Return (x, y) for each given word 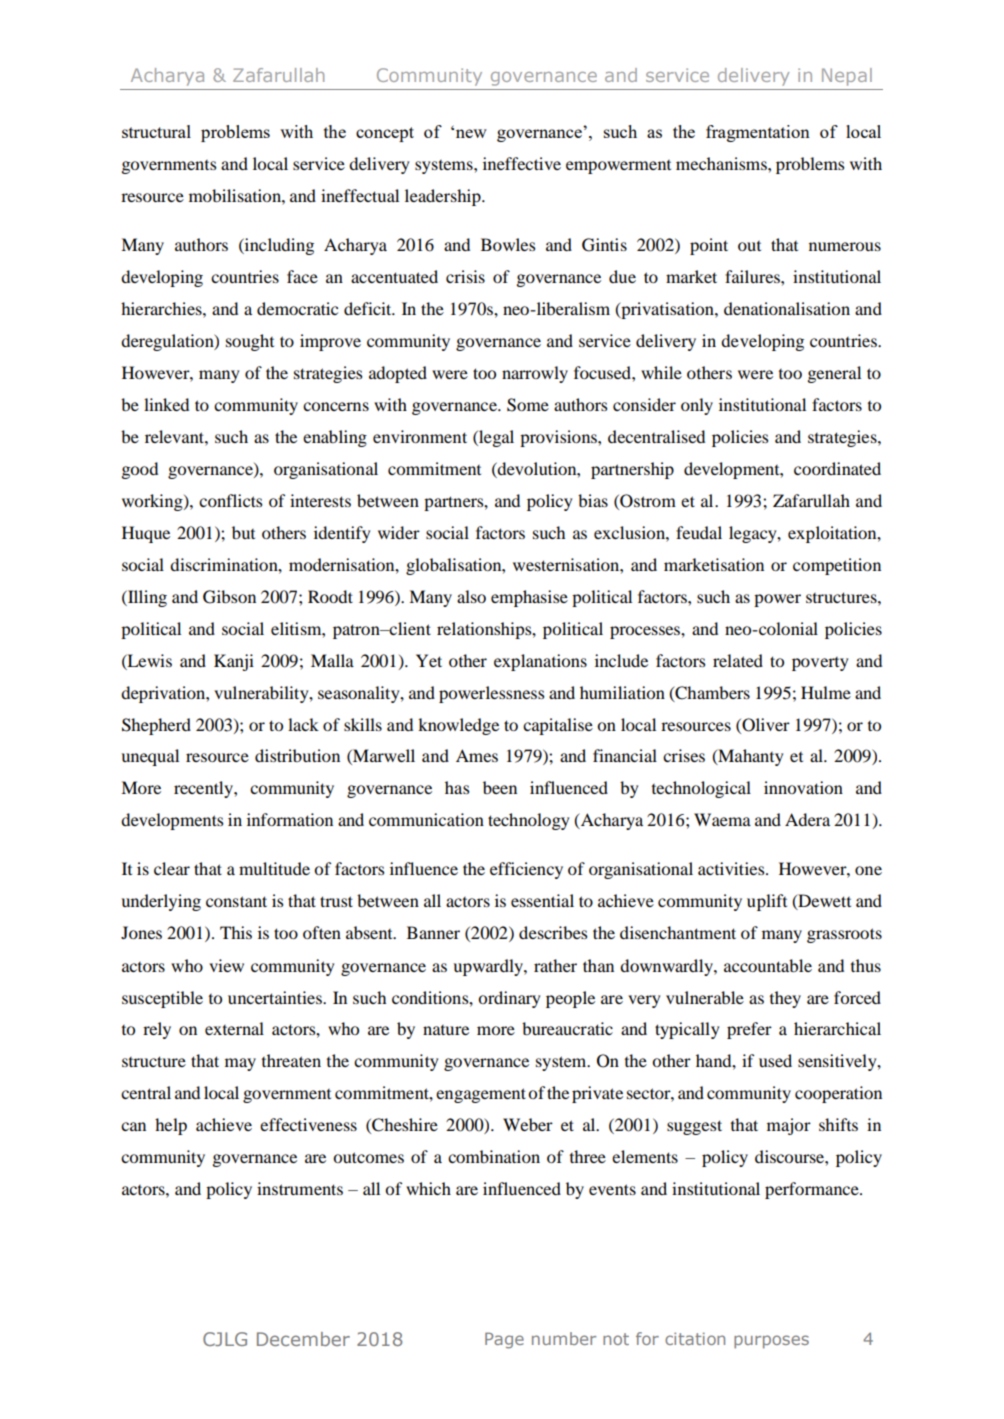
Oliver (765, 725)
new (471, 133)
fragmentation (758, 133)
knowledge (458, 726)
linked (166, 404)
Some (528, 405)
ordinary (509, 999)
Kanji (234, 662)
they (785, 999)
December (303, 1339)
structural (156, 131)
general (834, 374)
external (234, 1028)
